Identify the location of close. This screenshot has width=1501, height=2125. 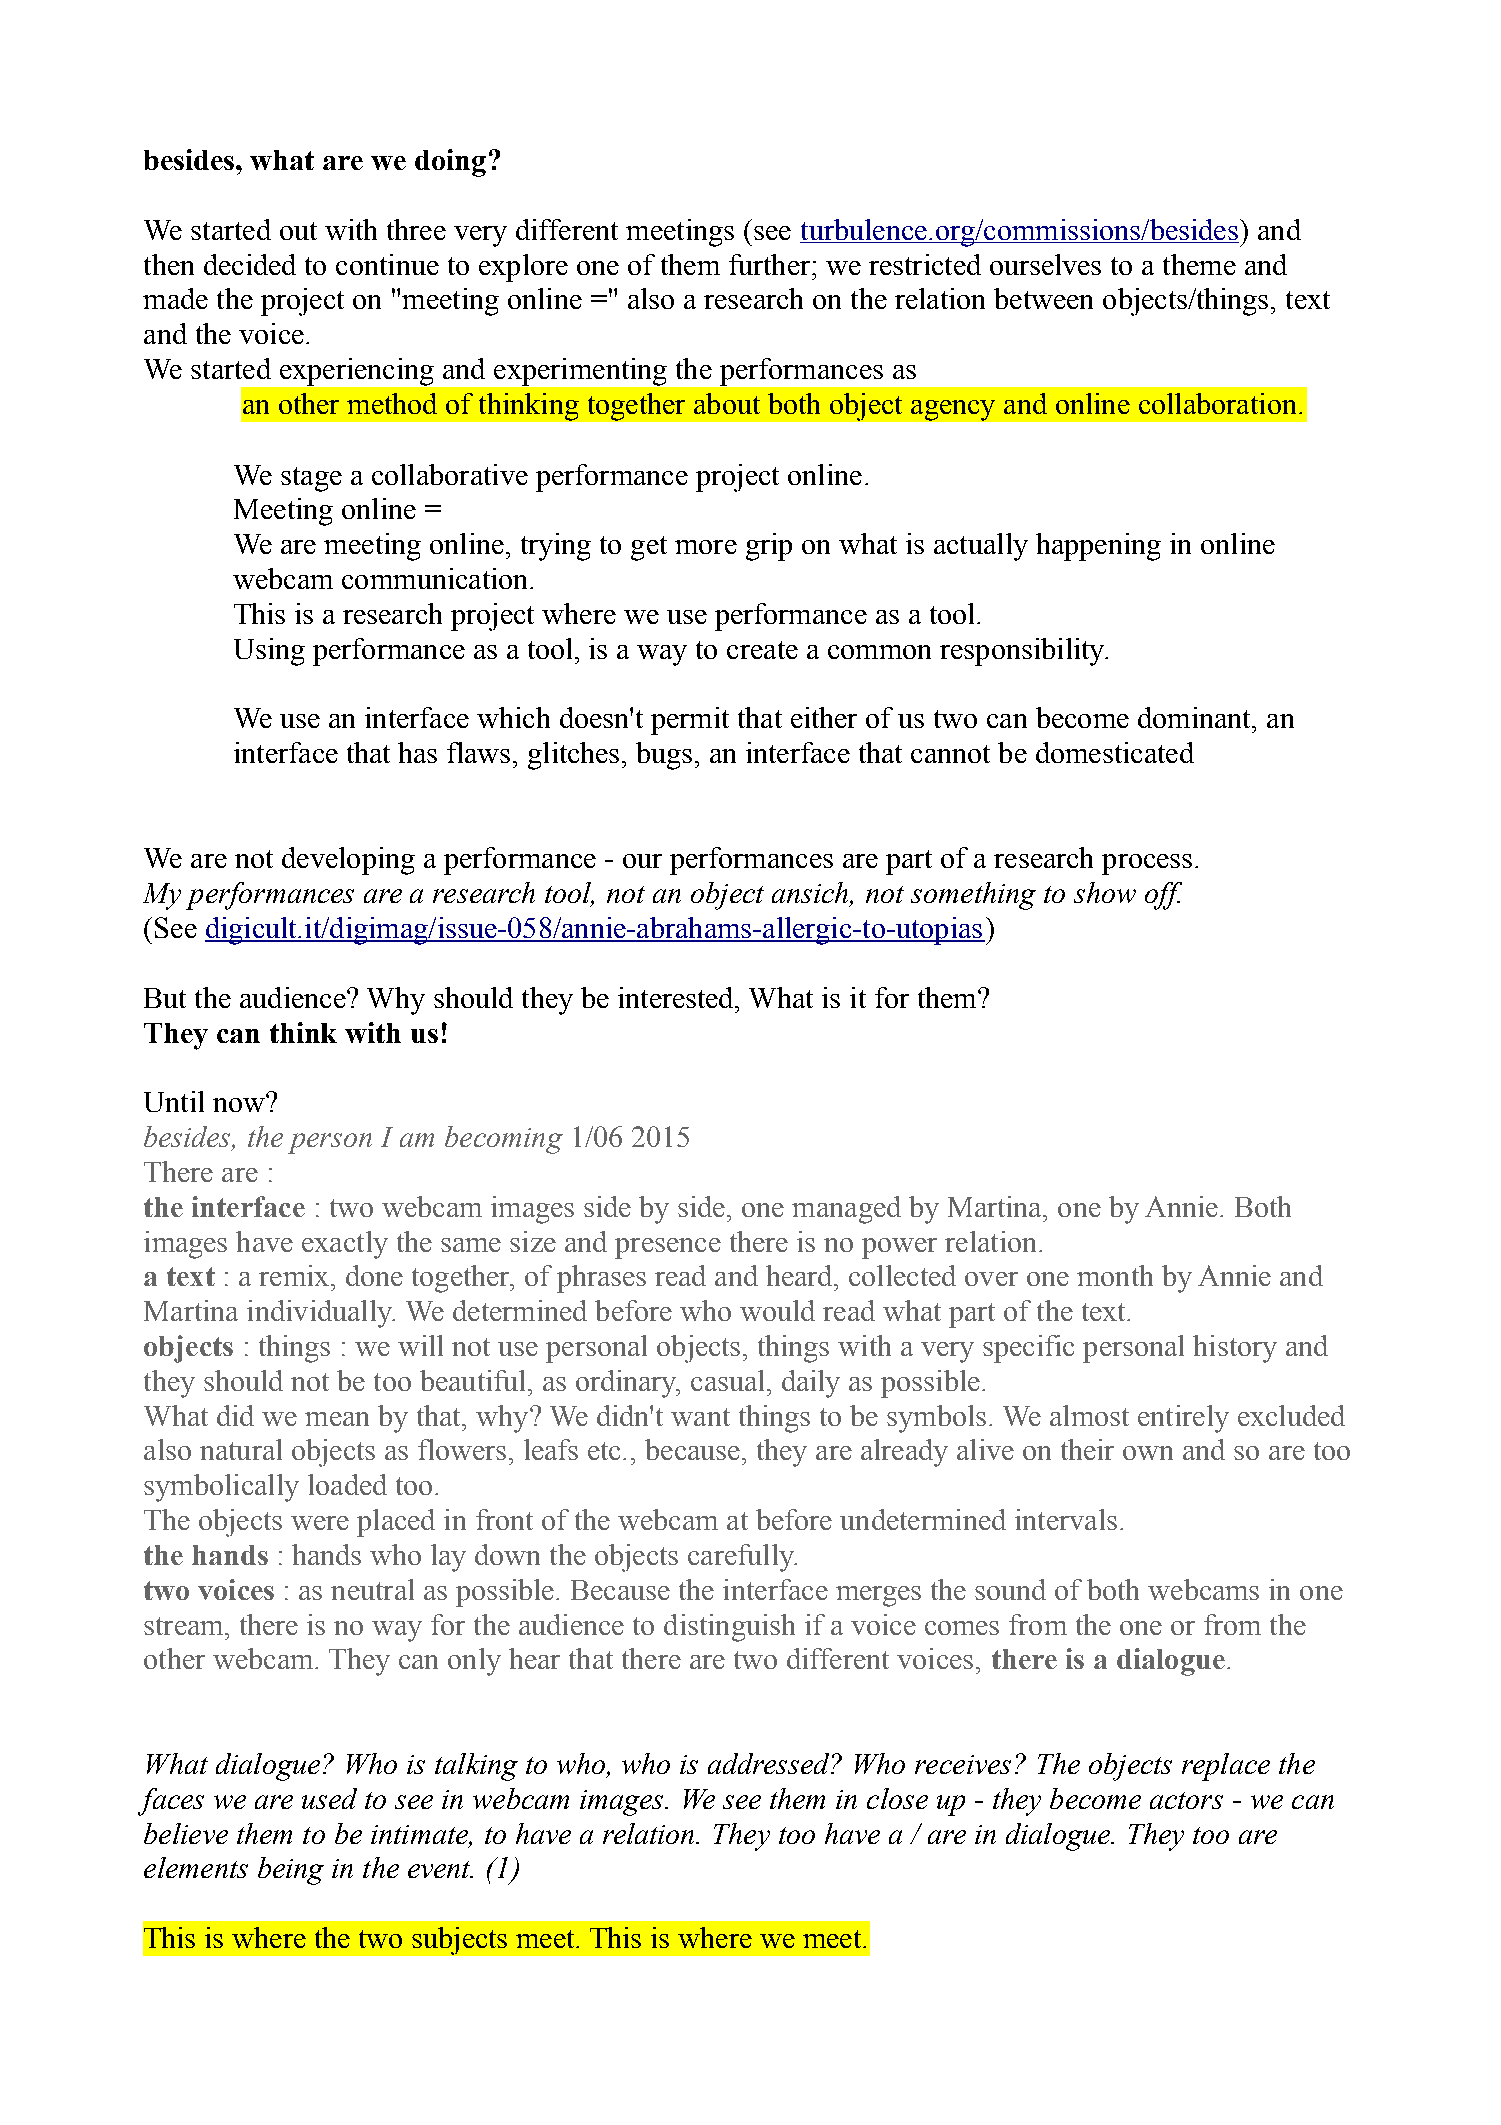
(897, 1798).
